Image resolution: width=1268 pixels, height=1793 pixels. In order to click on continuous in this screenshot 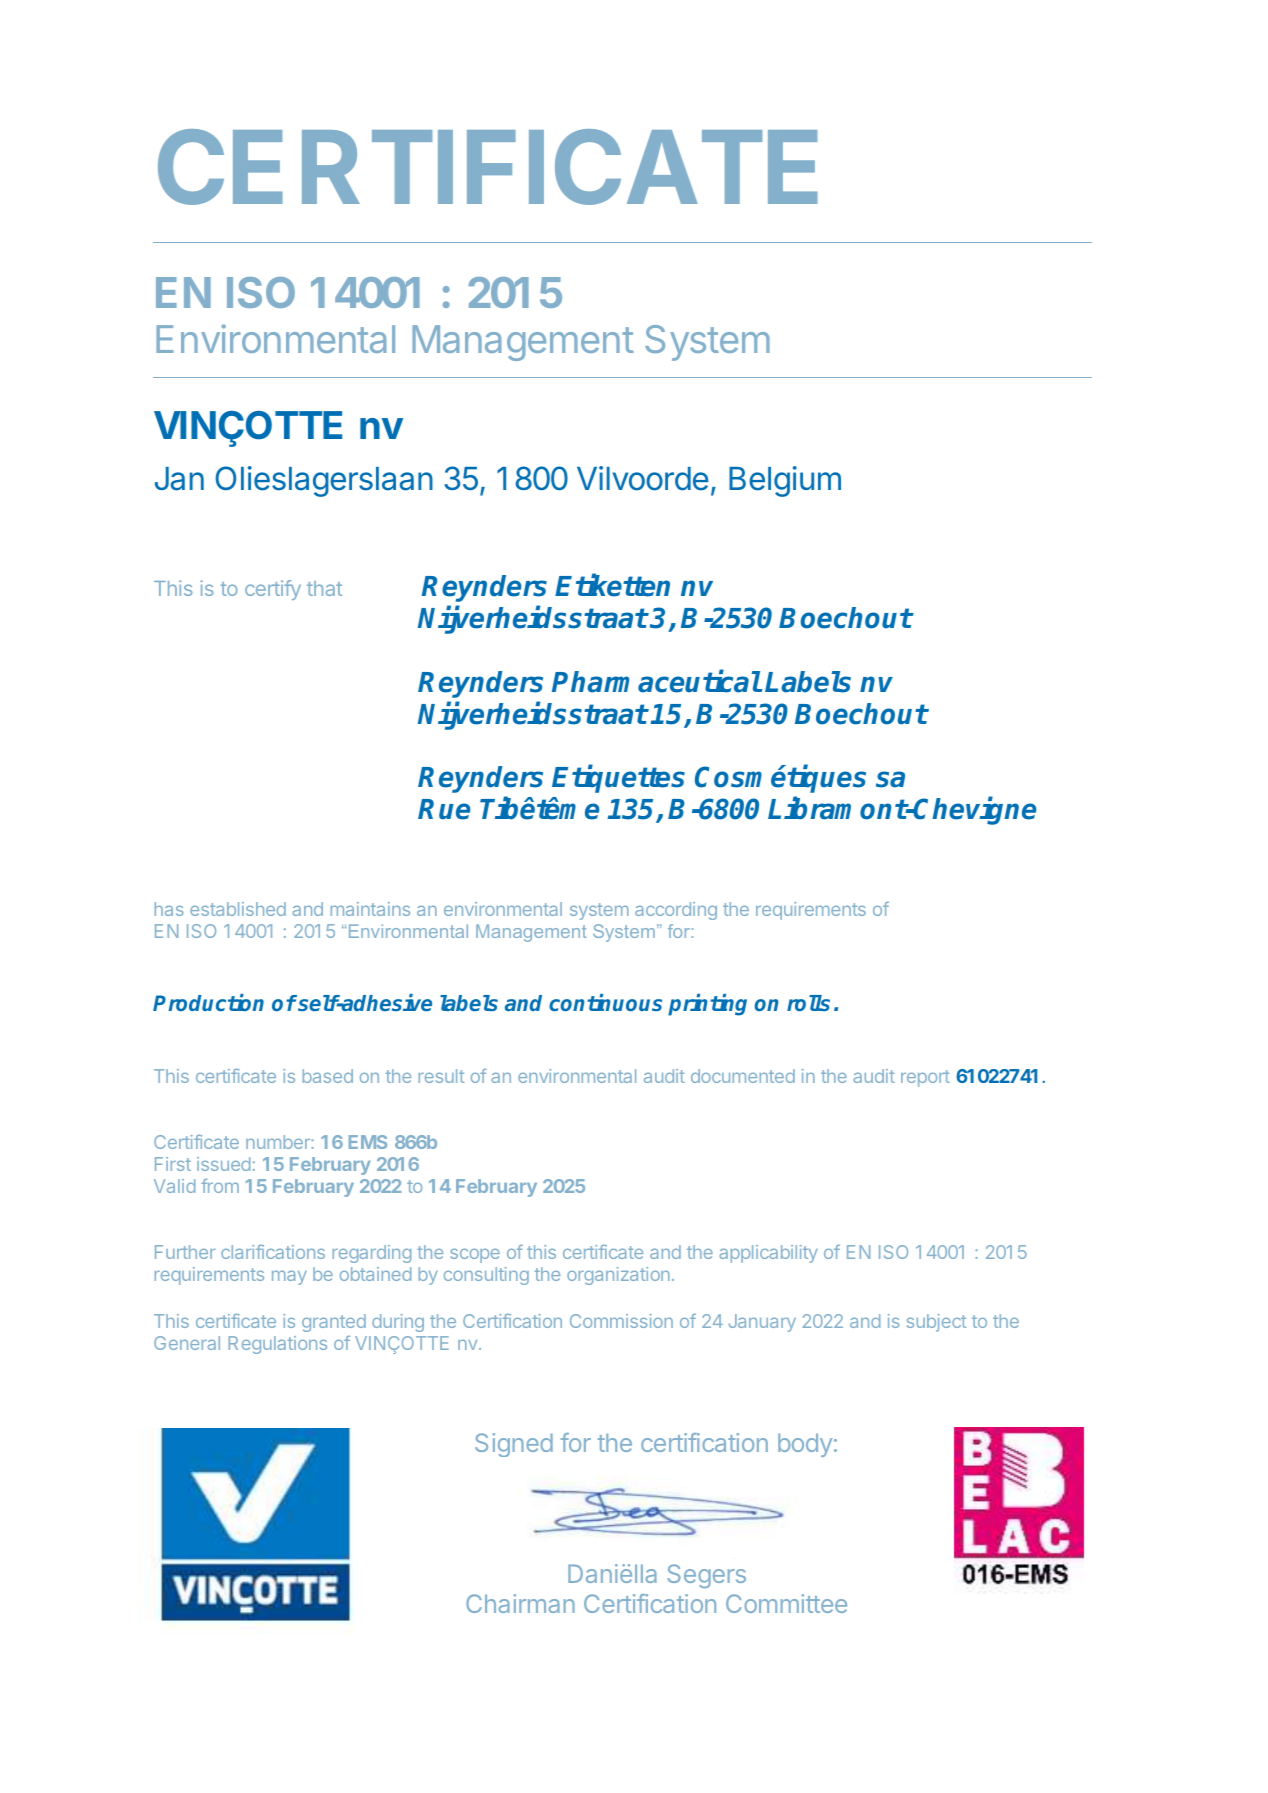, I will do `click(605, 1002)`.
